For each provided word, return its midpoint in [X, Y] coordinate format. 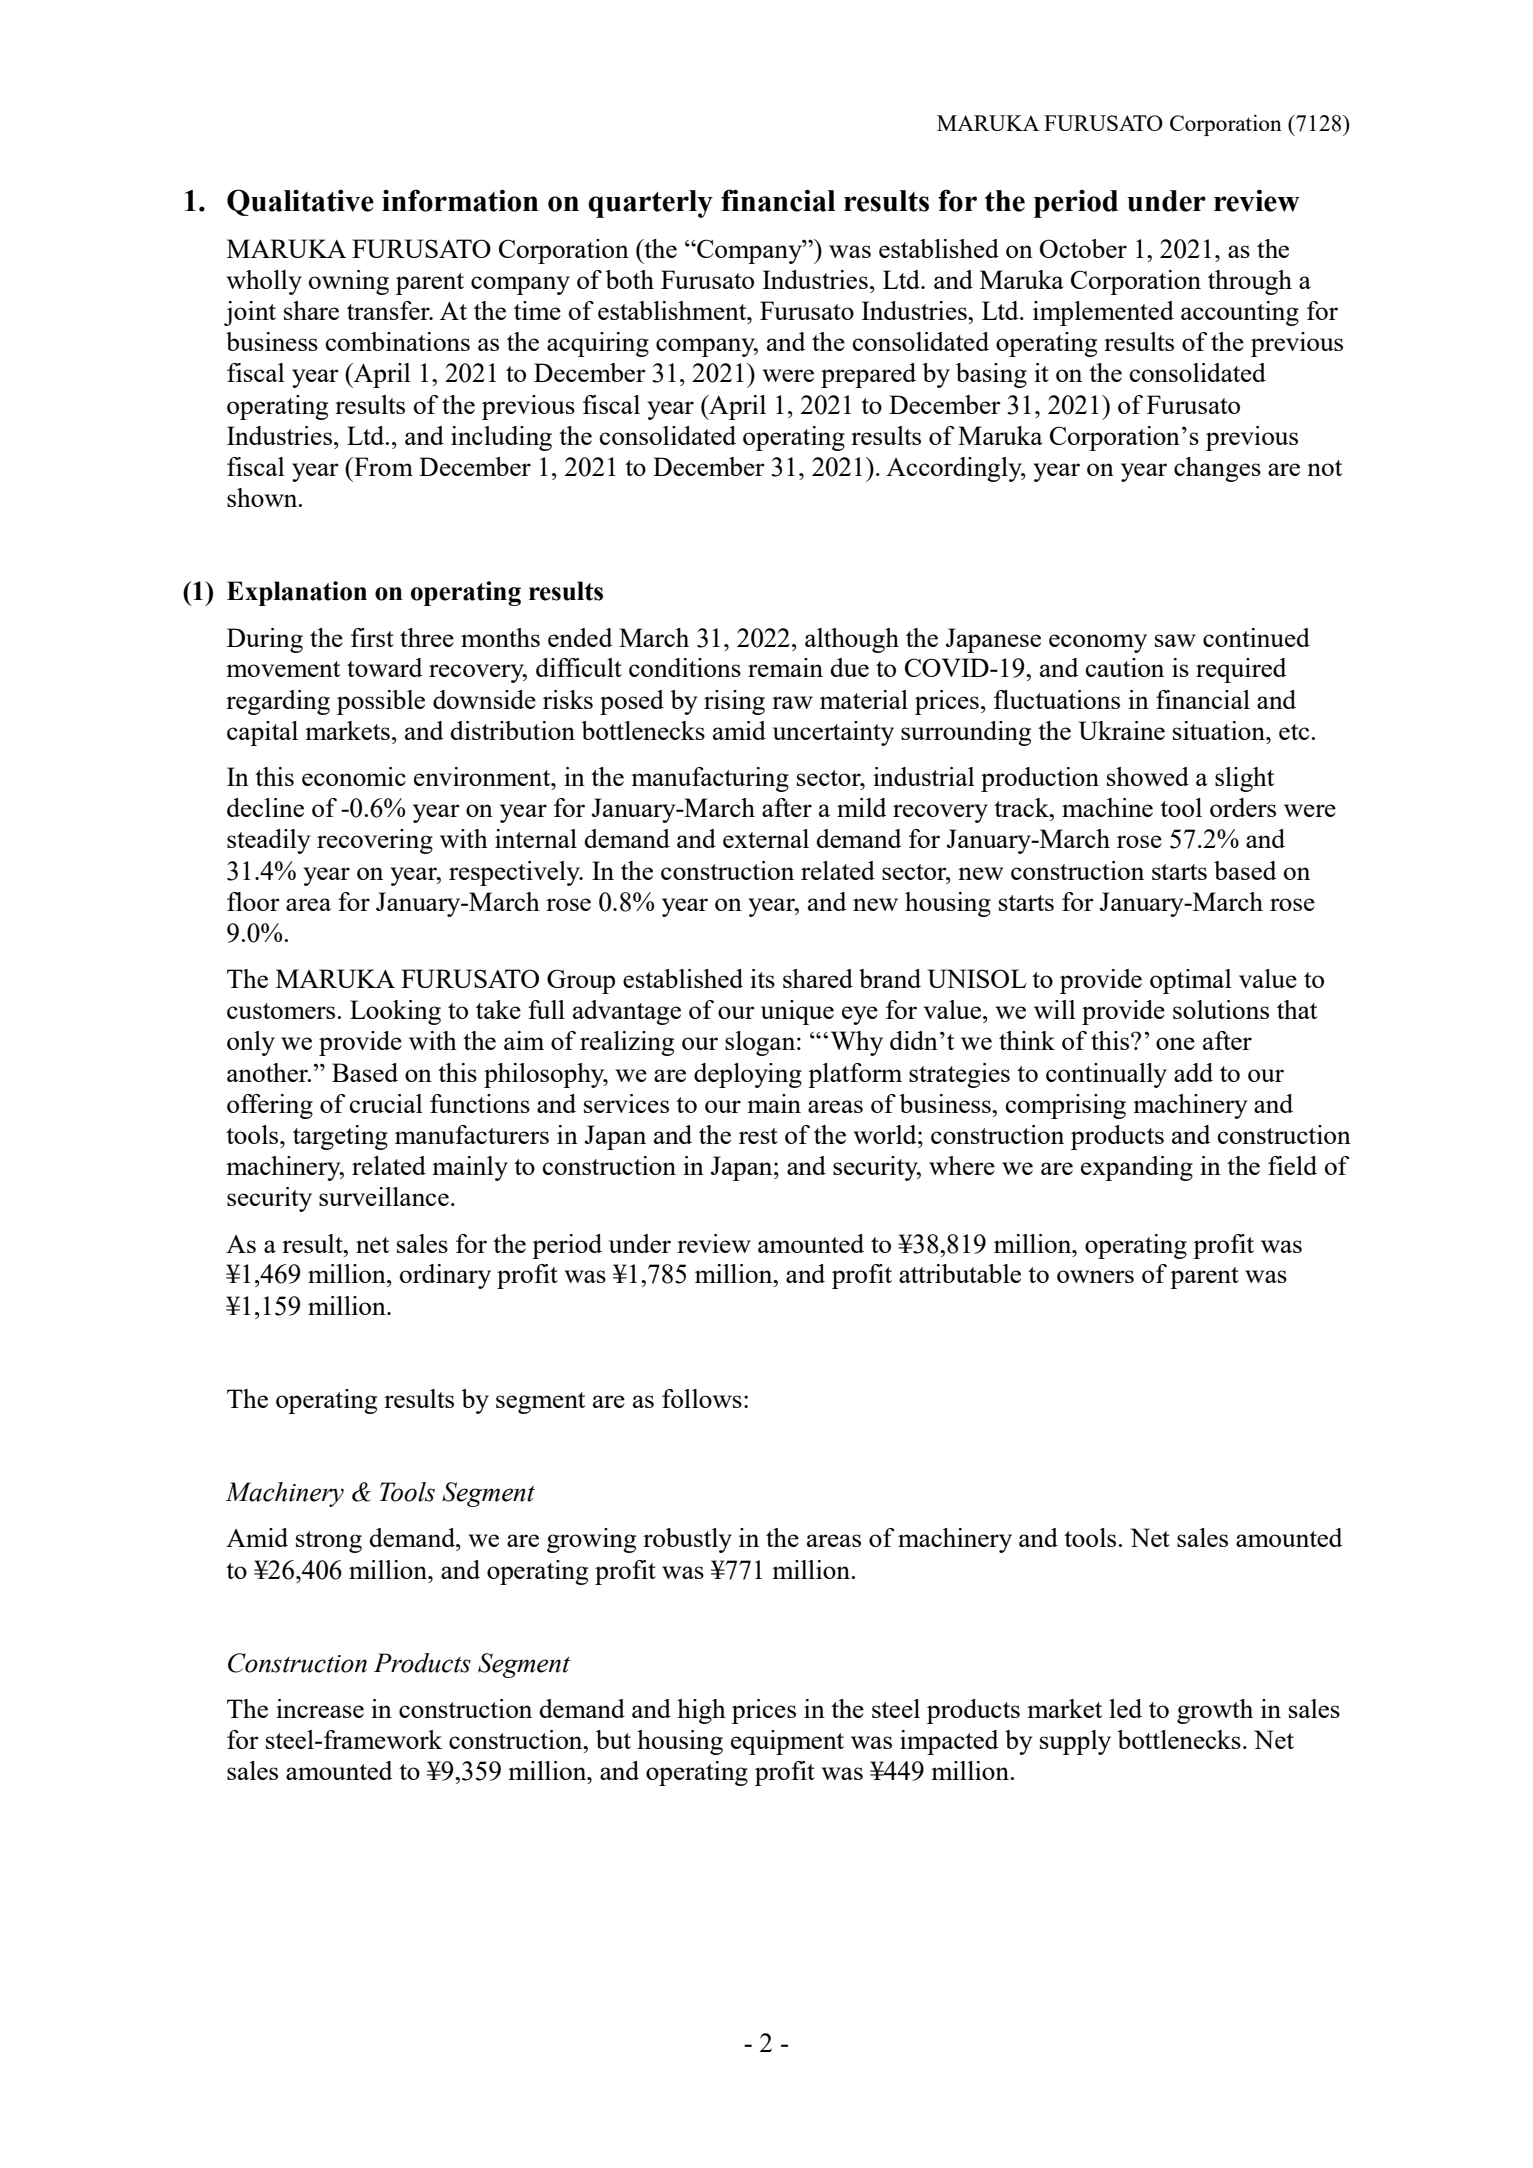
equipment [787, 1742]
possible [381, 702]
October [1083, 248]
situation [1220, 730]
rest [758, 1136]
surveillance [384, 1196]
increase [320, 1708]
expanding [1137, 1168]
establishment [673, 310]
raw [792, 702]
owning [349, 282]
